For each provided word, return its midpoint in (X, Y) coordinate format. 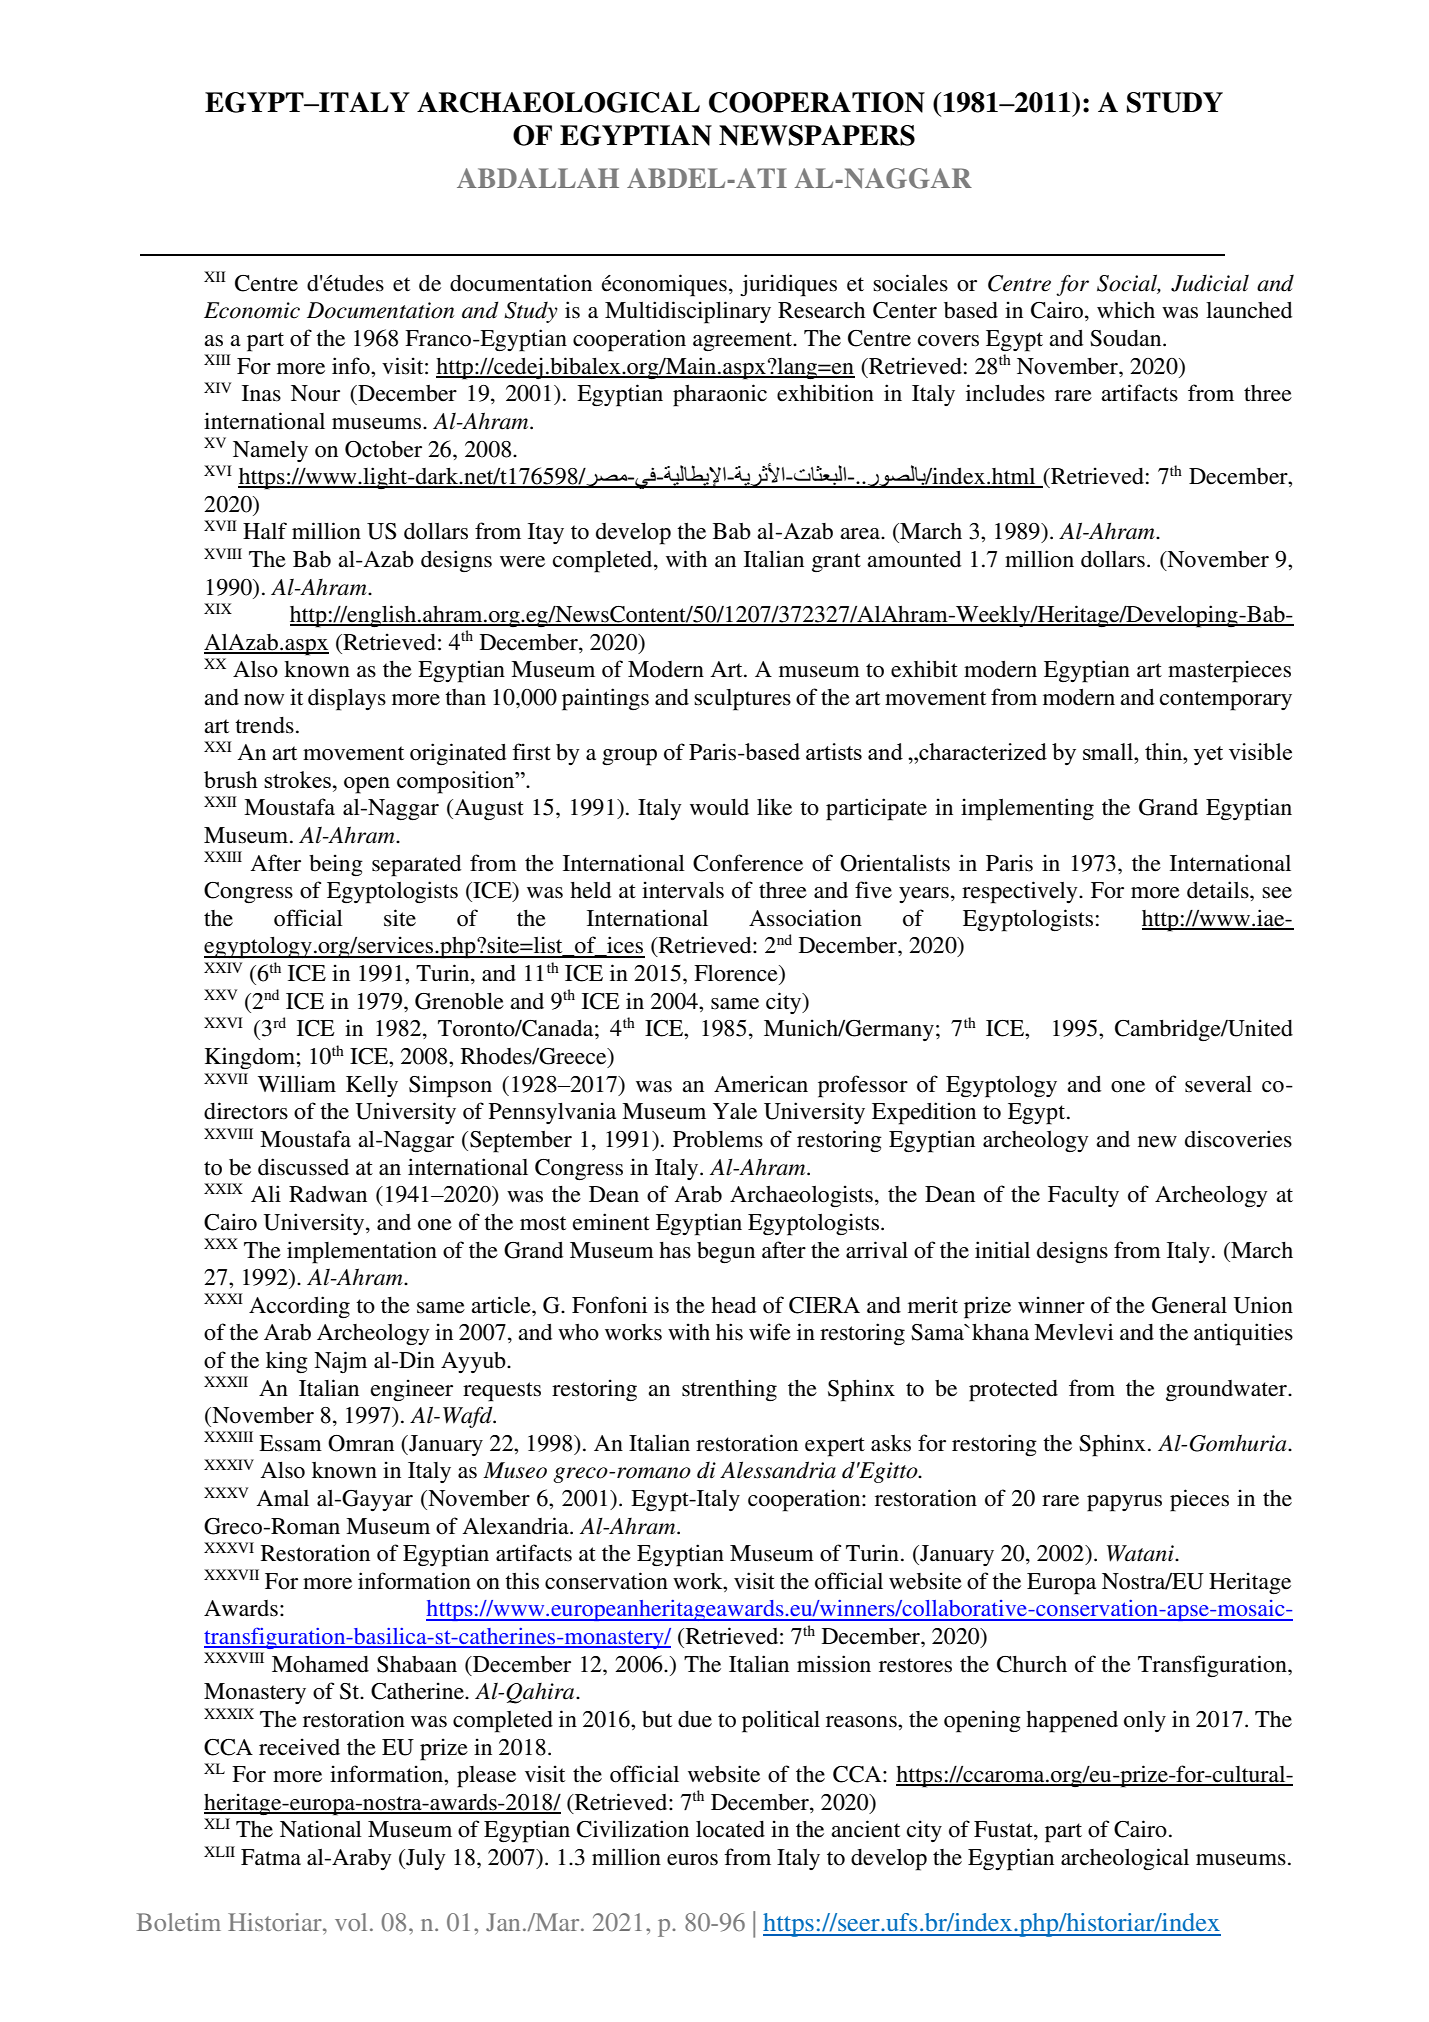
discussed (303, 1167)
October (383, 449)
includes (1005, 393)
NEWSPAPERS (817, 135)
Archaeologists (801, 1196)
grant (836, 562)
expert (835, 1447)
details (1219, 890)
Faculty (1083, 1196)
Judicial (1210, 283)
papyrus (1124, 1503)
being (336, 865)
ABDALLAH (538, 178)
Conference (748, 863)
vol (351, 1922)
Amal (283, 1498)
